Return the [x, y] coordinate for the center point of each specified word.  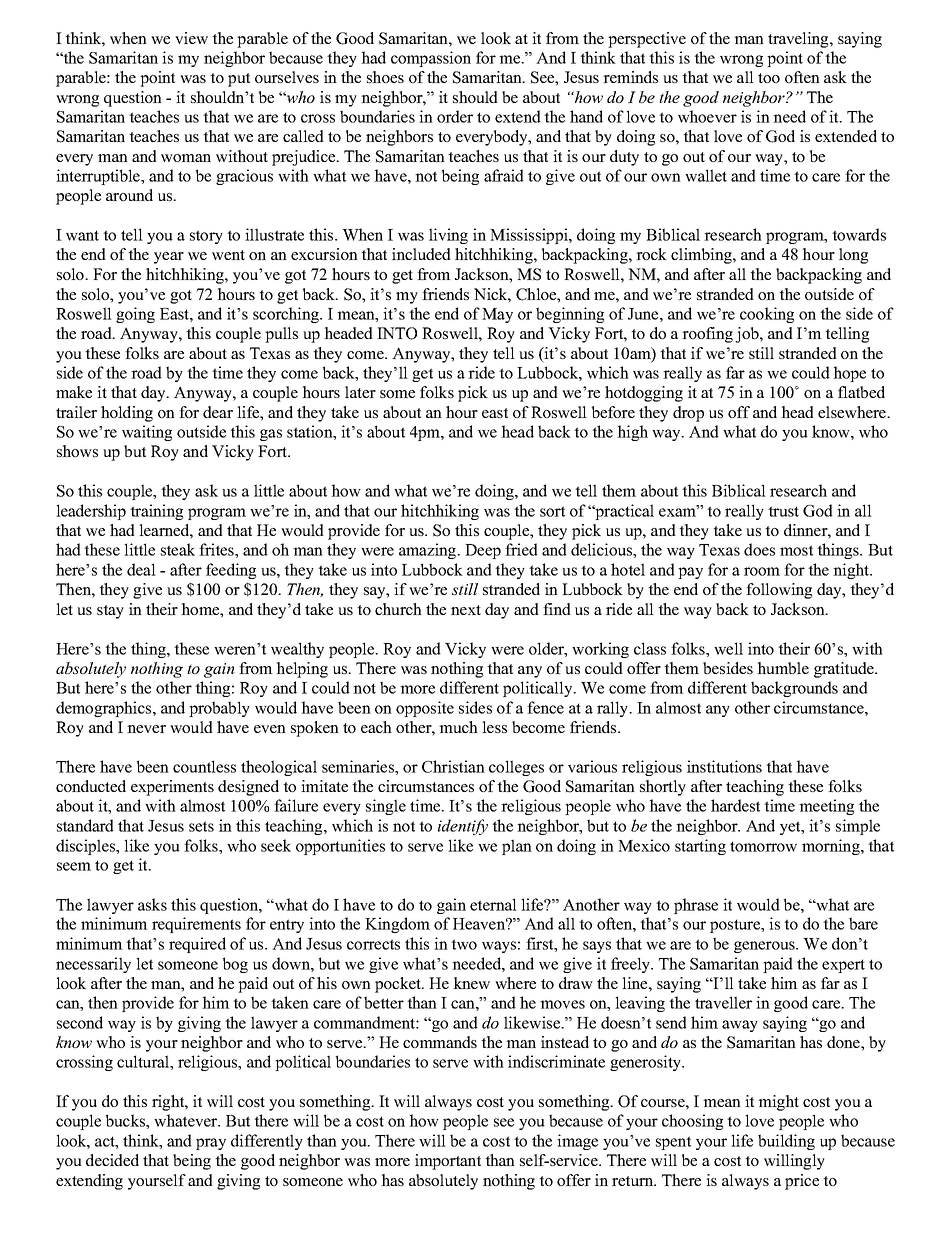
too [769, 78]
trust [783, 511]
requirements [196, 925]
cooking [767, 315]
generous [765, 947]
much [458, 727]
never [146, 729]
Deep [483, 551]
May [497, 315]
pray [211, 1144]
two [464, 944]
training [156, 512]
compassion [431, 59]
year [169, 258]
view [191, 38]
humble [783, 668]
